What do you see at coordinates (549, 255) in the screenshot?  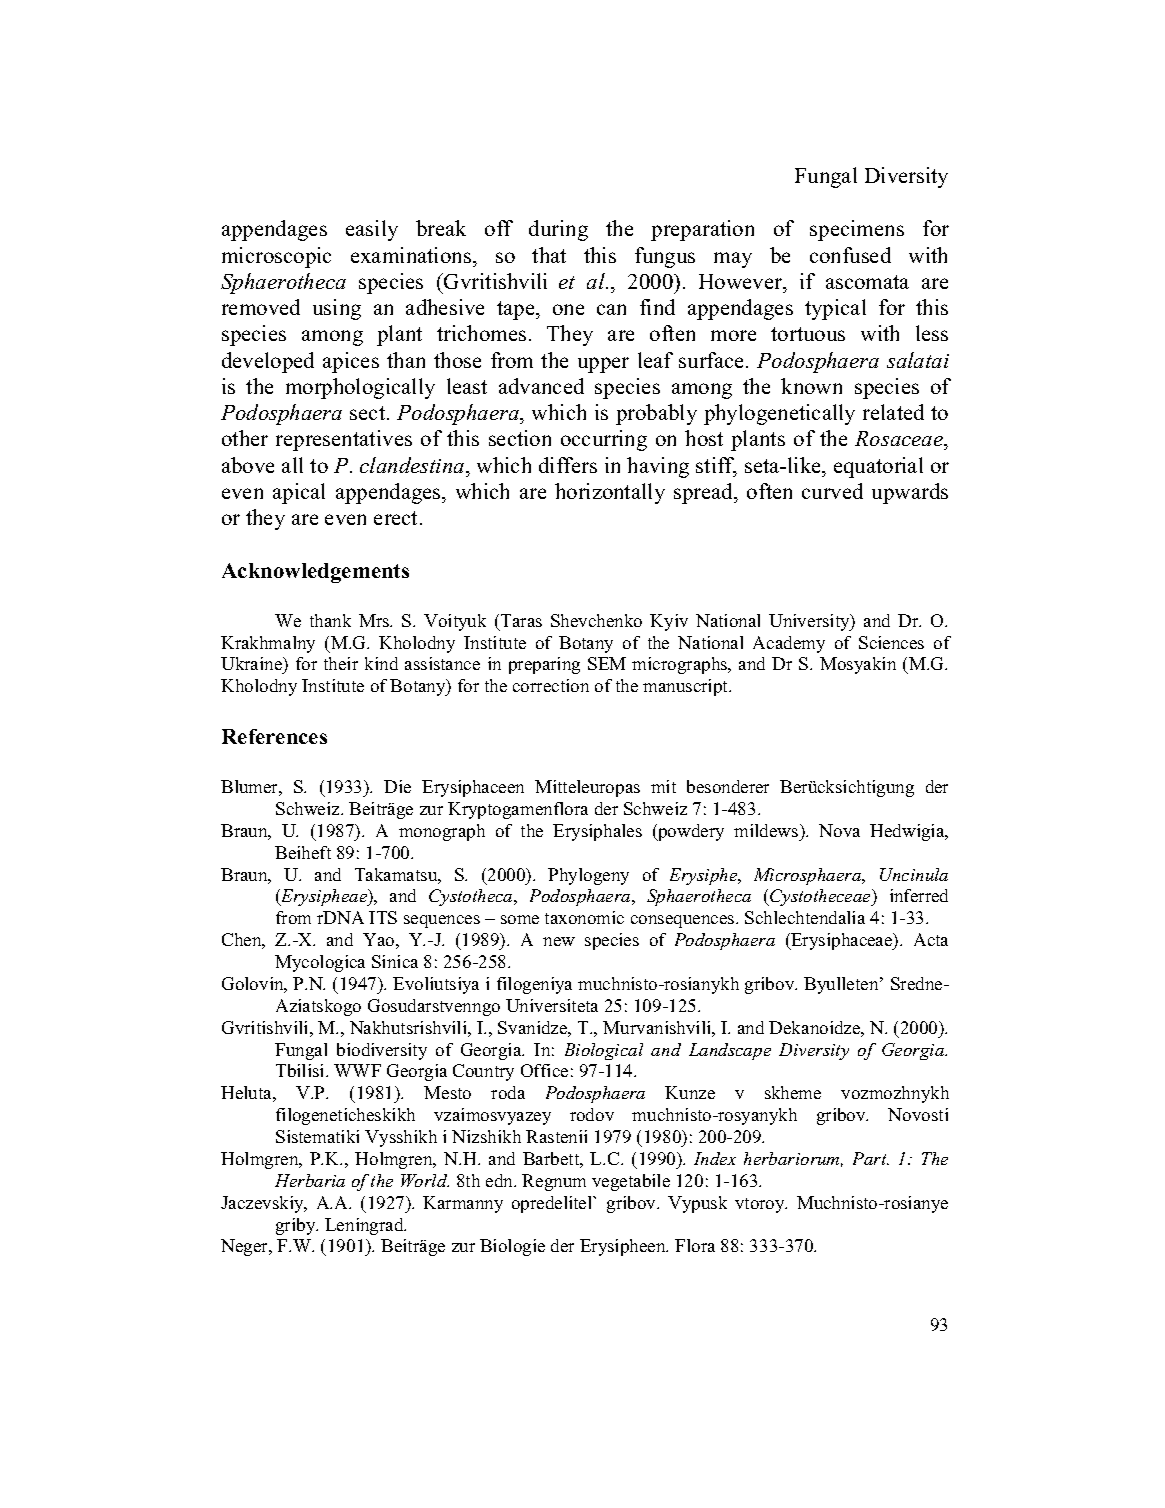 I see `that` at bounding box center [549, 255].
